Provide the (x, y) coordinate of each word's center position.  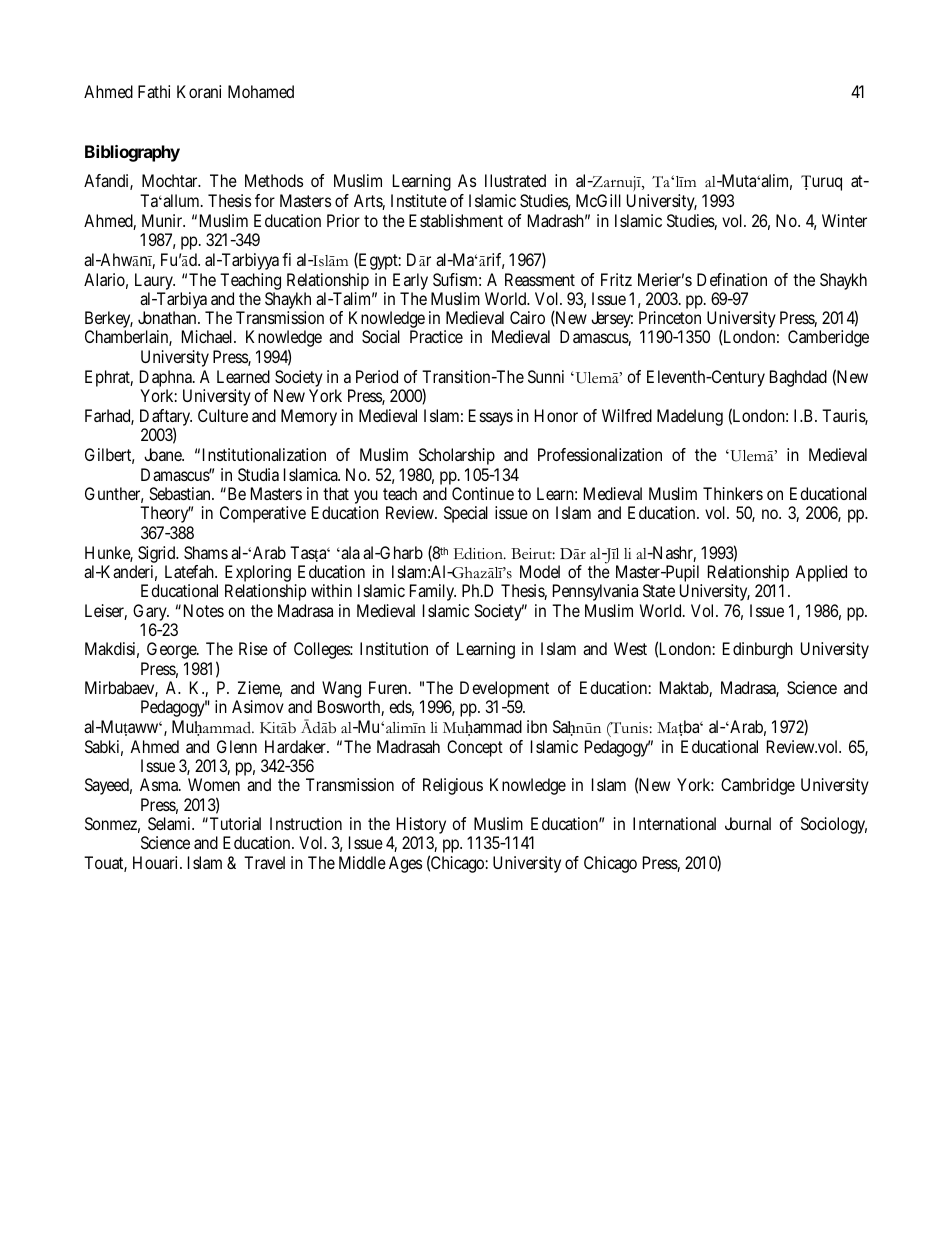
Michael (207, 336)
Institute (419, 200)
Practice (436, 336)
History (421, 827)
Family (433, 592)
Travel (264, 862)
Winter (844, 220)
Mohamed (261, 91)
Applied (821, 573)
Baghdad (798, 378)
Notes (204, 610)
